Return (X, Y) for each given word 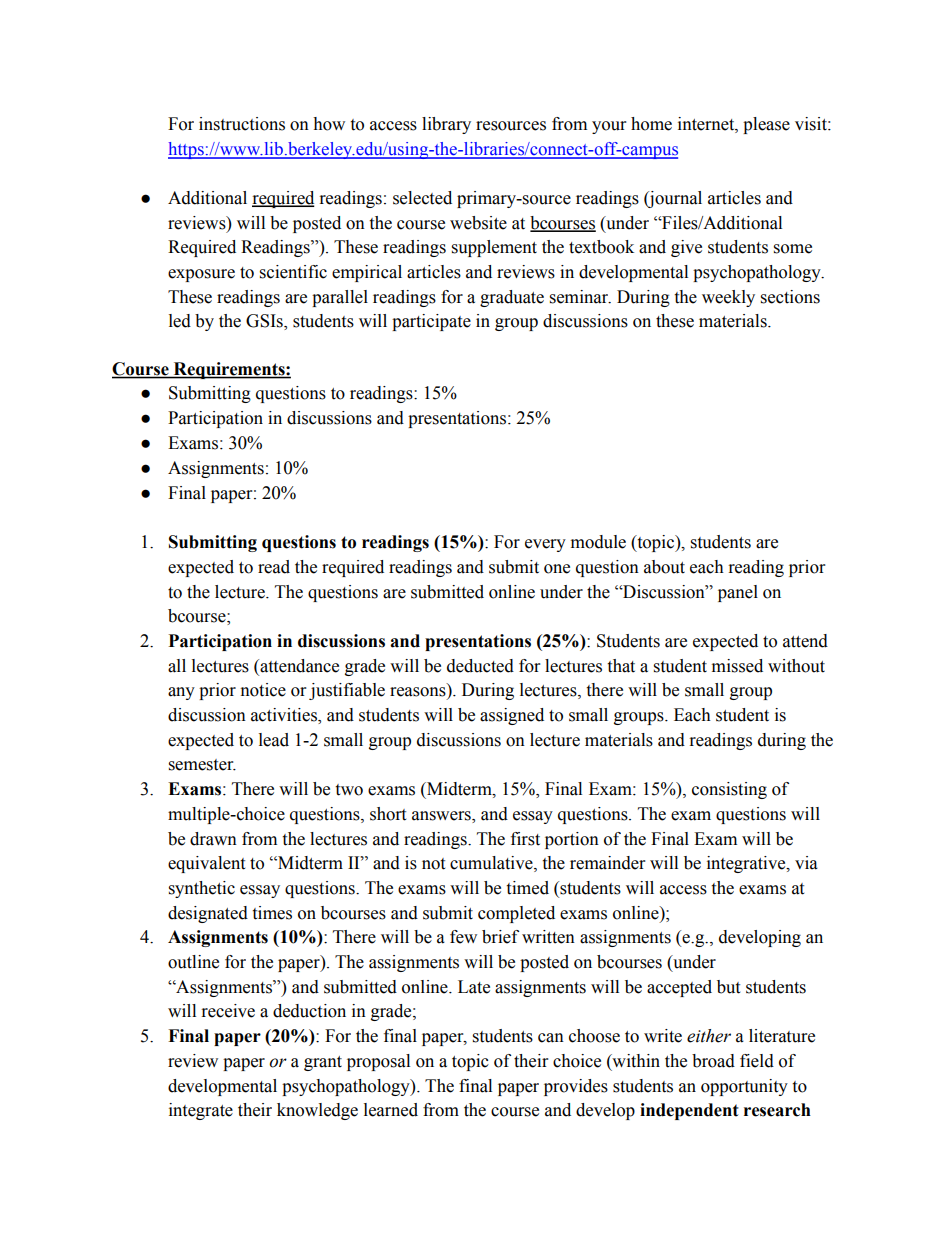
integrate (201, 1111)
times (272, 913)
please (766, 125)
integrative (747, 864)
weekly (728, 298)
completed (516, 914)
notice (263, 690)
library (446, 125)
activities (285, 716)
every (545, 545)
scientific (293, 272)
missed (737, 666)
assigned (512, 716)
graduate (512, 298)
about (664, 567)
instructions (242, 124)
